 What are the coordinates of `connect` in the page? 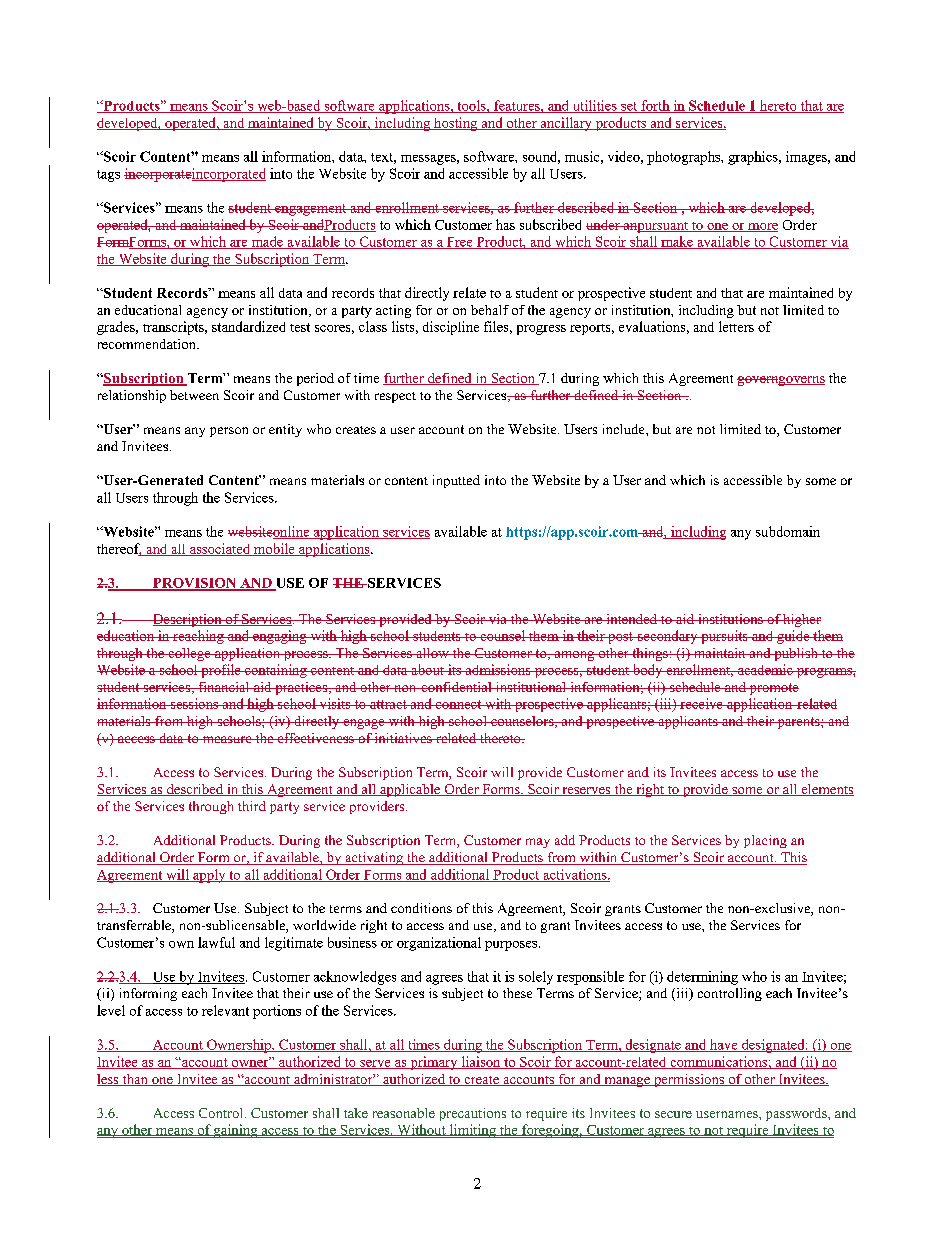 It's located at (458, 704).
